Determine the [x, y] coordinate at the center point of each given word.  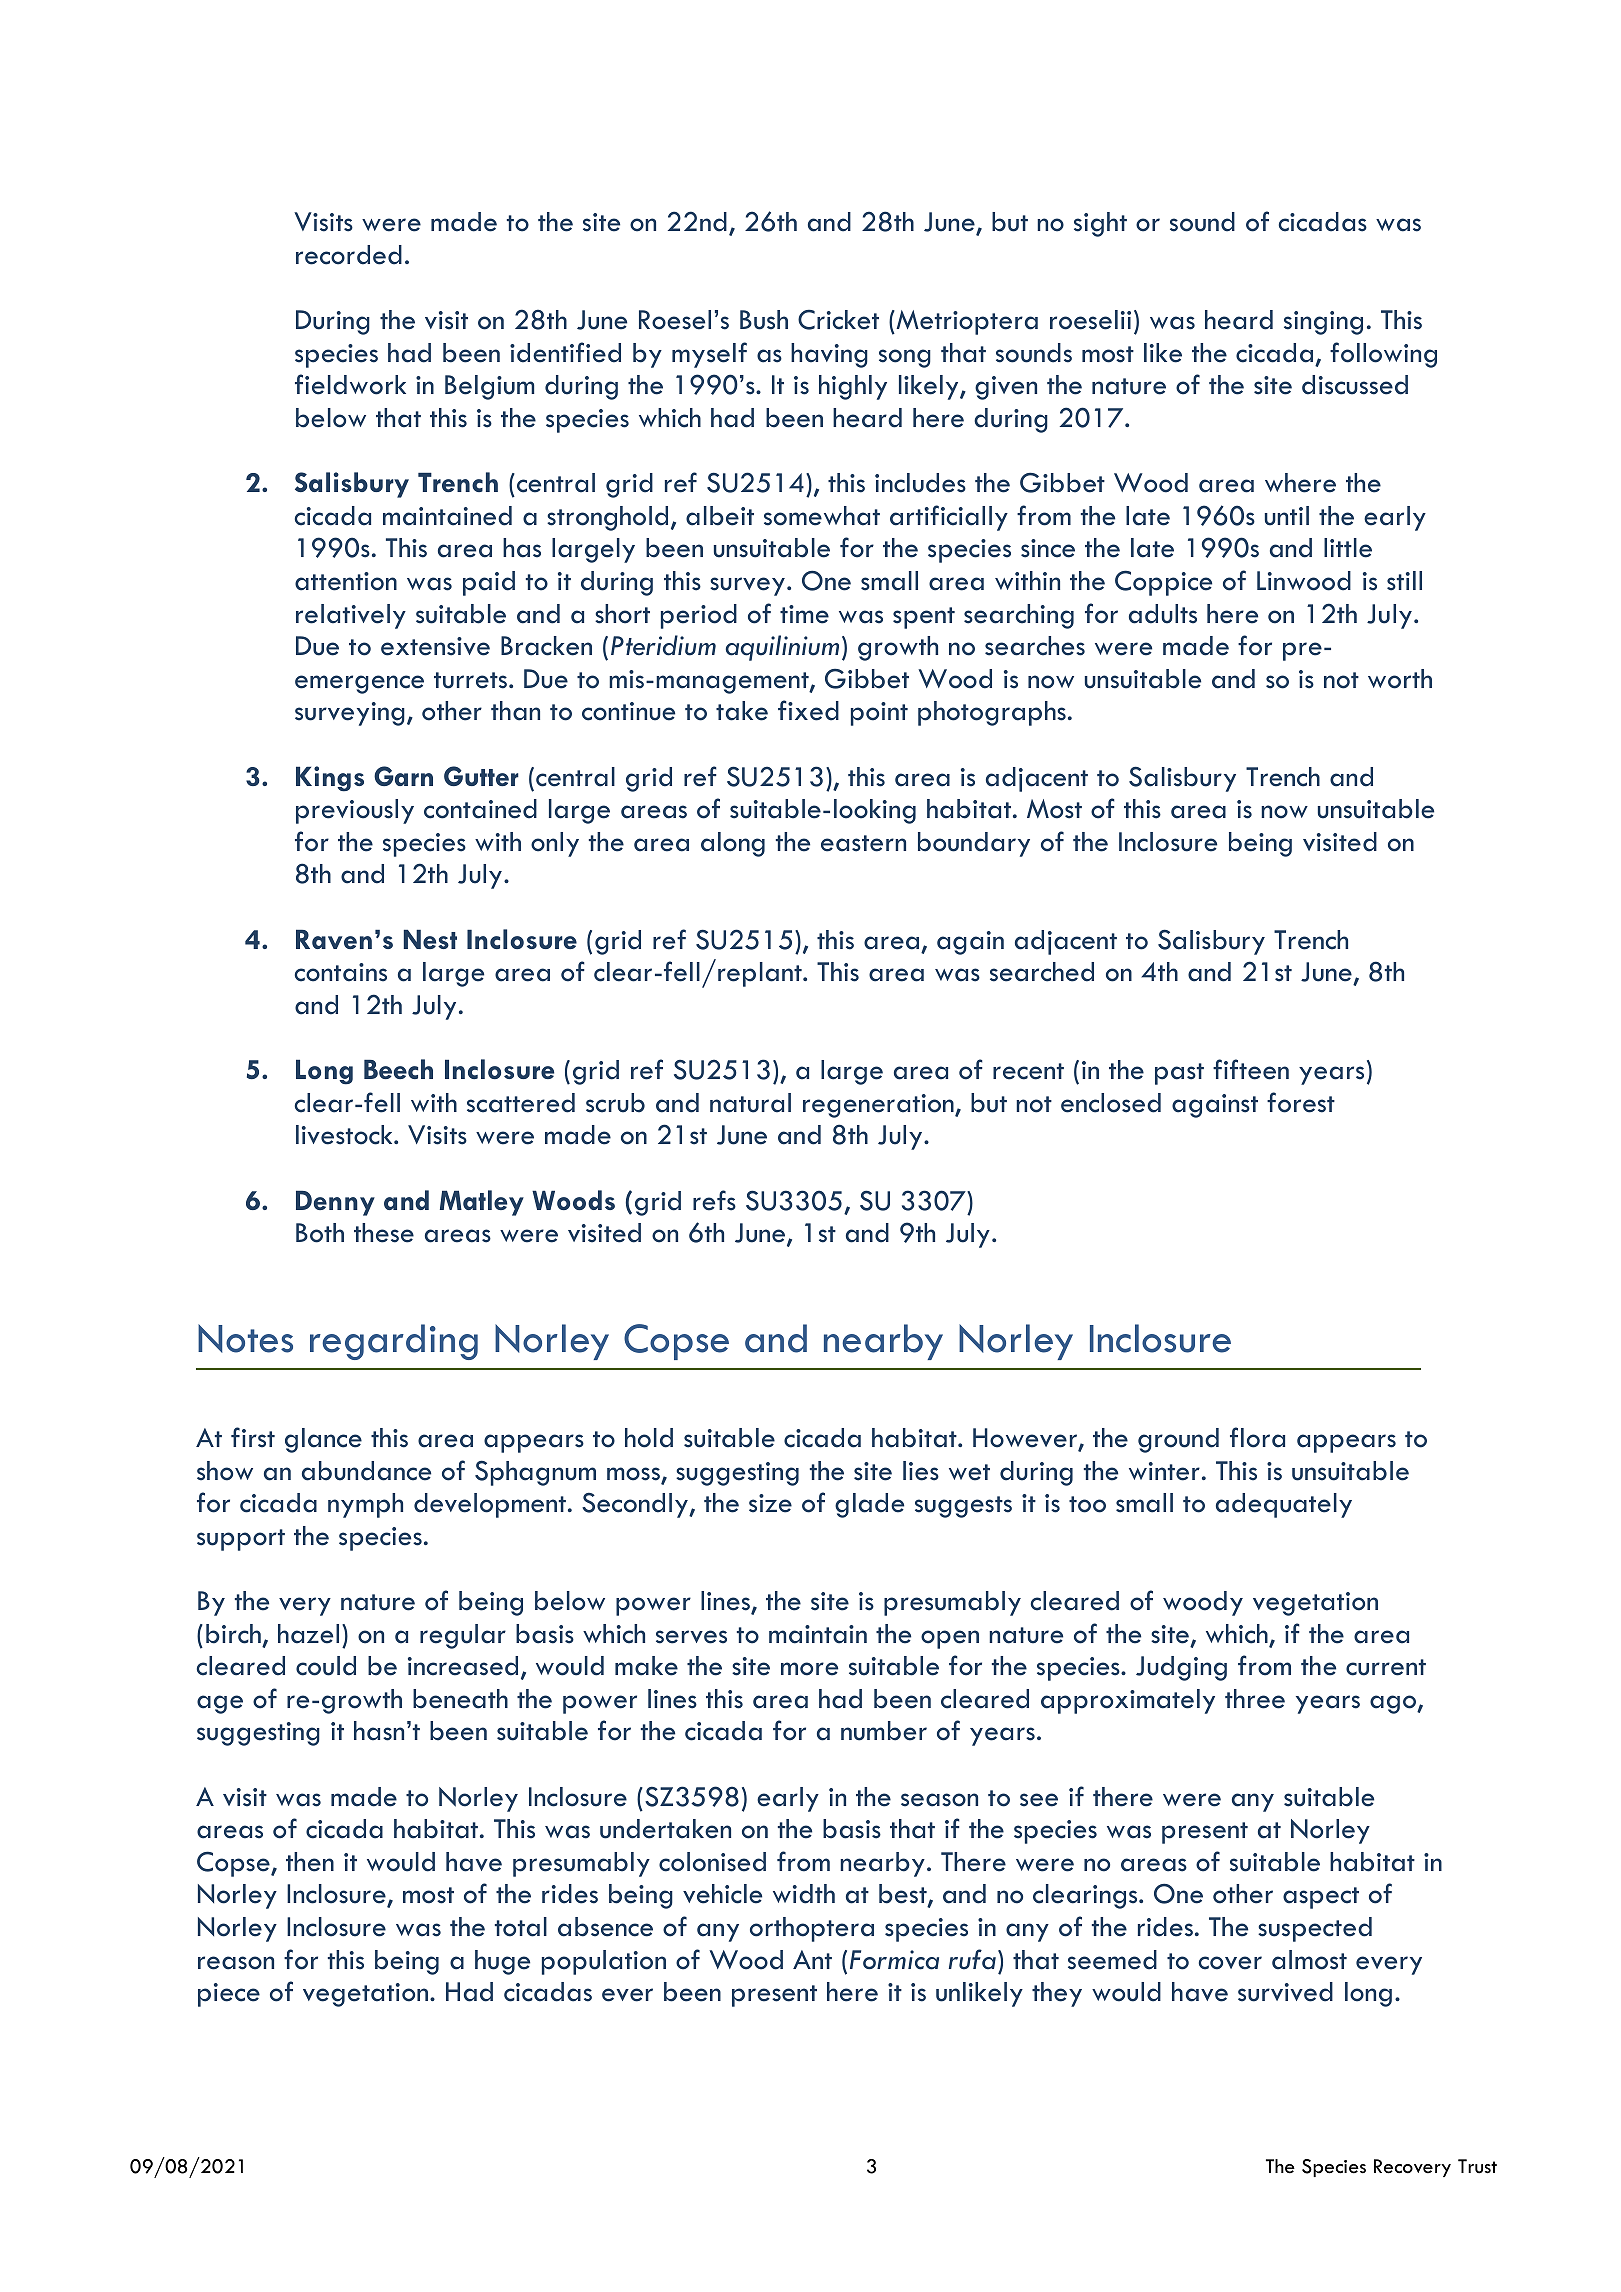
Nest [430, 939]
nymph [365, 1505]
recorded [349, 255]
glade [869, 1505]
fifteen [1251, 1069]
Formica [894, 1960]
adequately [1284, 1505]
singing [1323, 323]
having [829, 355]
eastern [863, 843]
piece [229, 1995]
